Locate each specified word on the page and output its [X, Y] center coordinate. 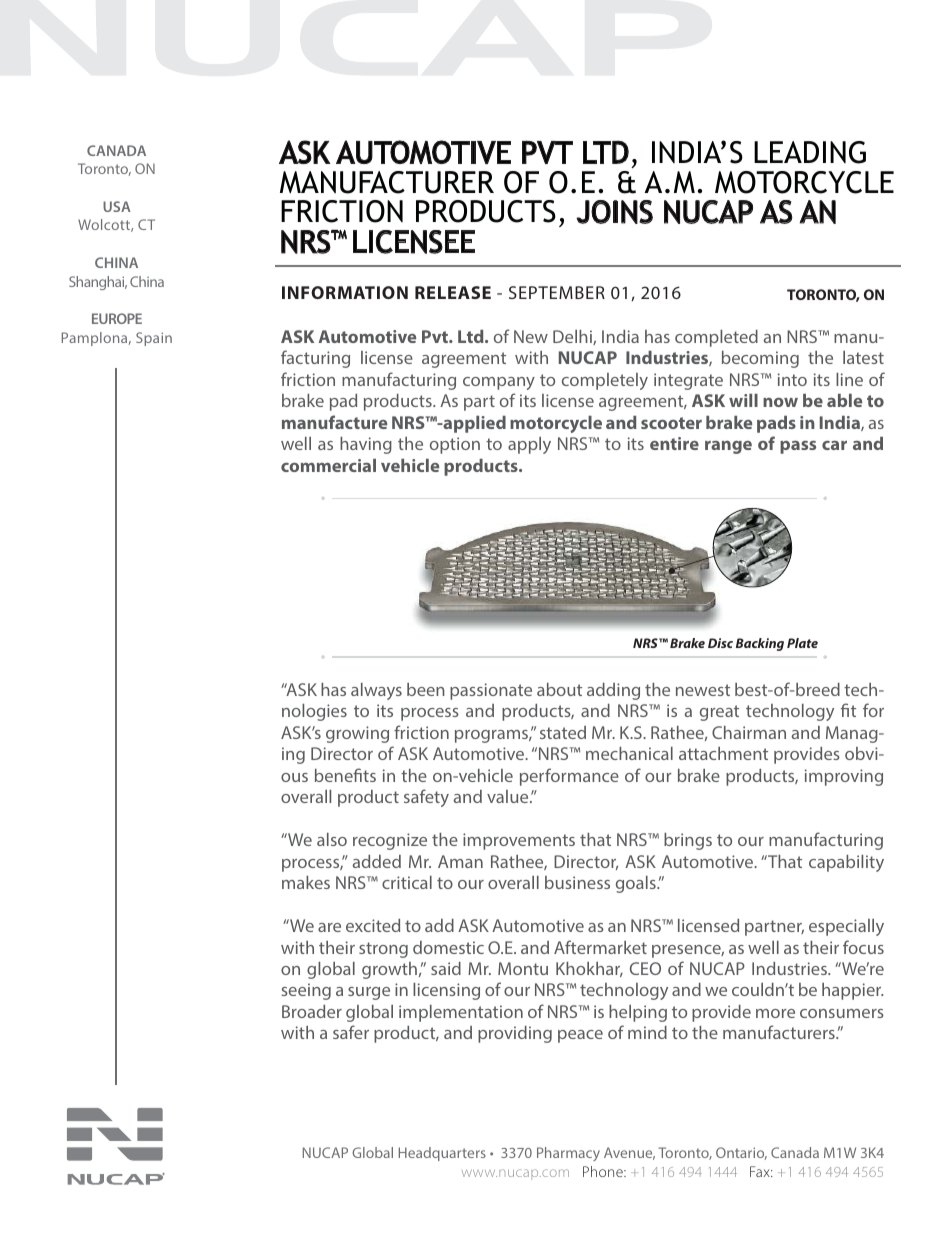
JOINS [614, 212]
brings [688, 841]
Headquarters [442, 1154]
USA [117, 206]
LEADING [810, 152]
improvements [519, 841]
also [332, 839]
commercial [328, 465]
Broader [312, 1011]
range [728, 447]
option [455, 445]
